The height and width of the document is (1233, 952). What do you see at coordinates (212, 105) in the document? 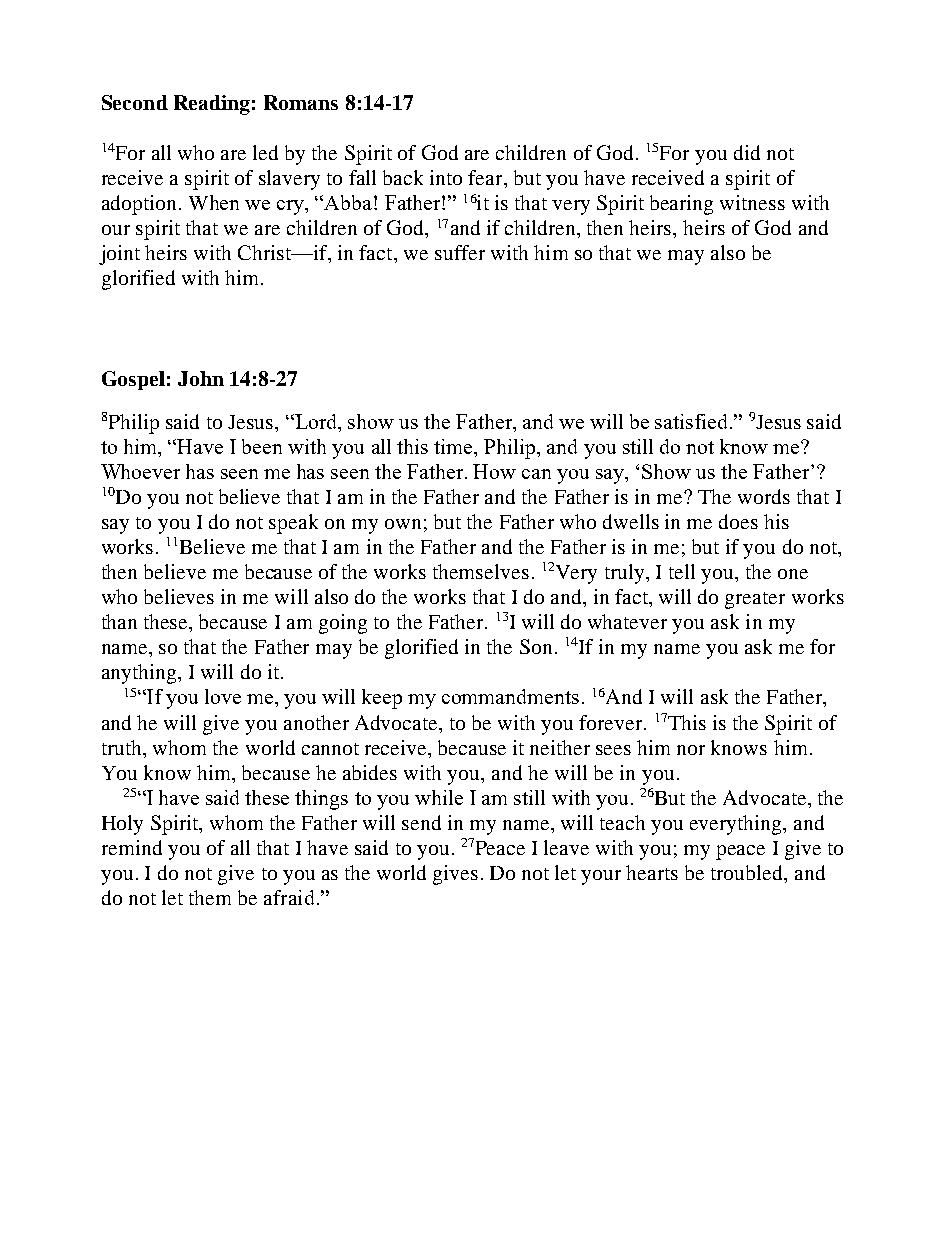
I see `Reading` at bounding box center [212, 105].
